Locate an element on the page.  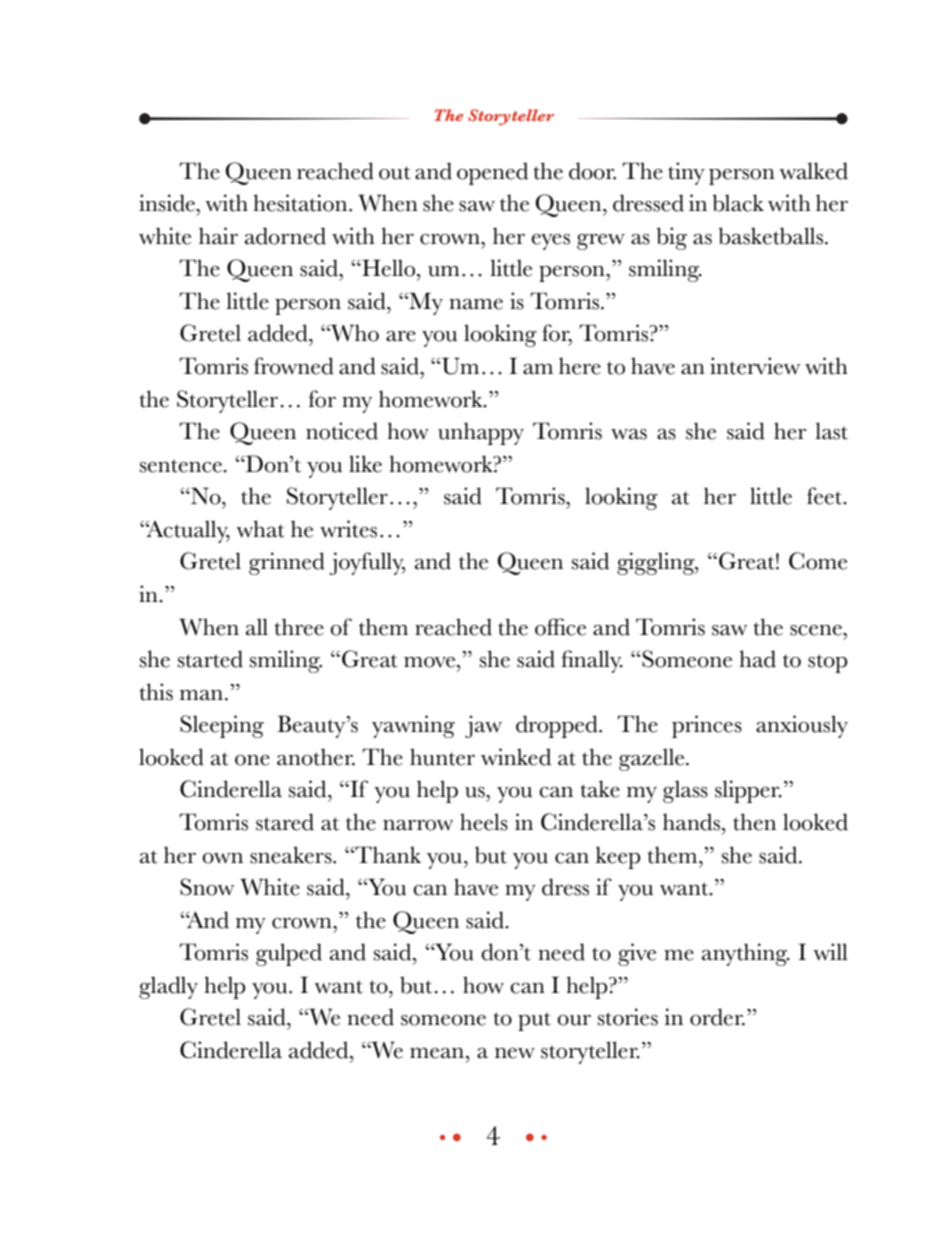
black is located at coordinates (738, 203).
